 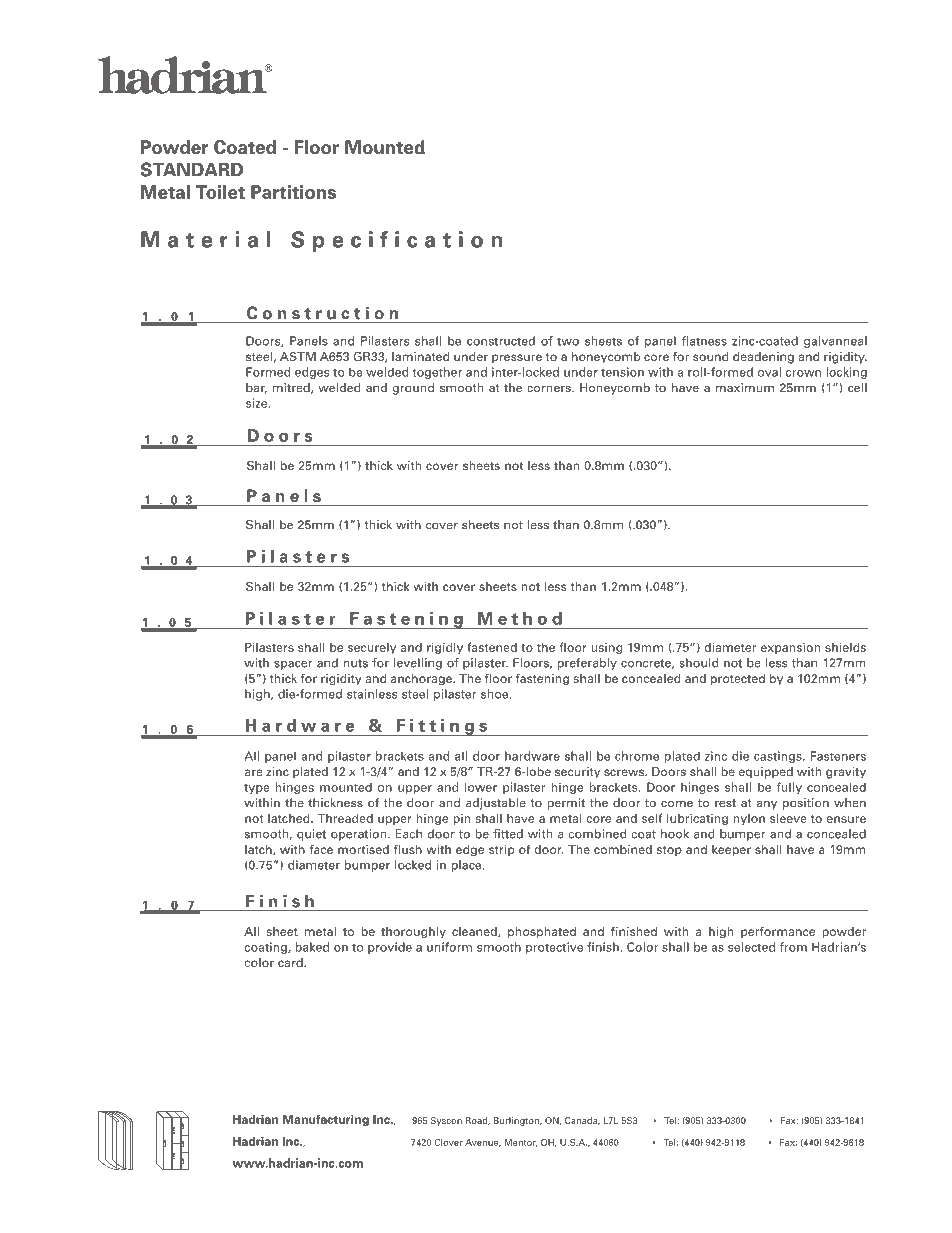 I want to click on any, so click(x=767, y=805).
